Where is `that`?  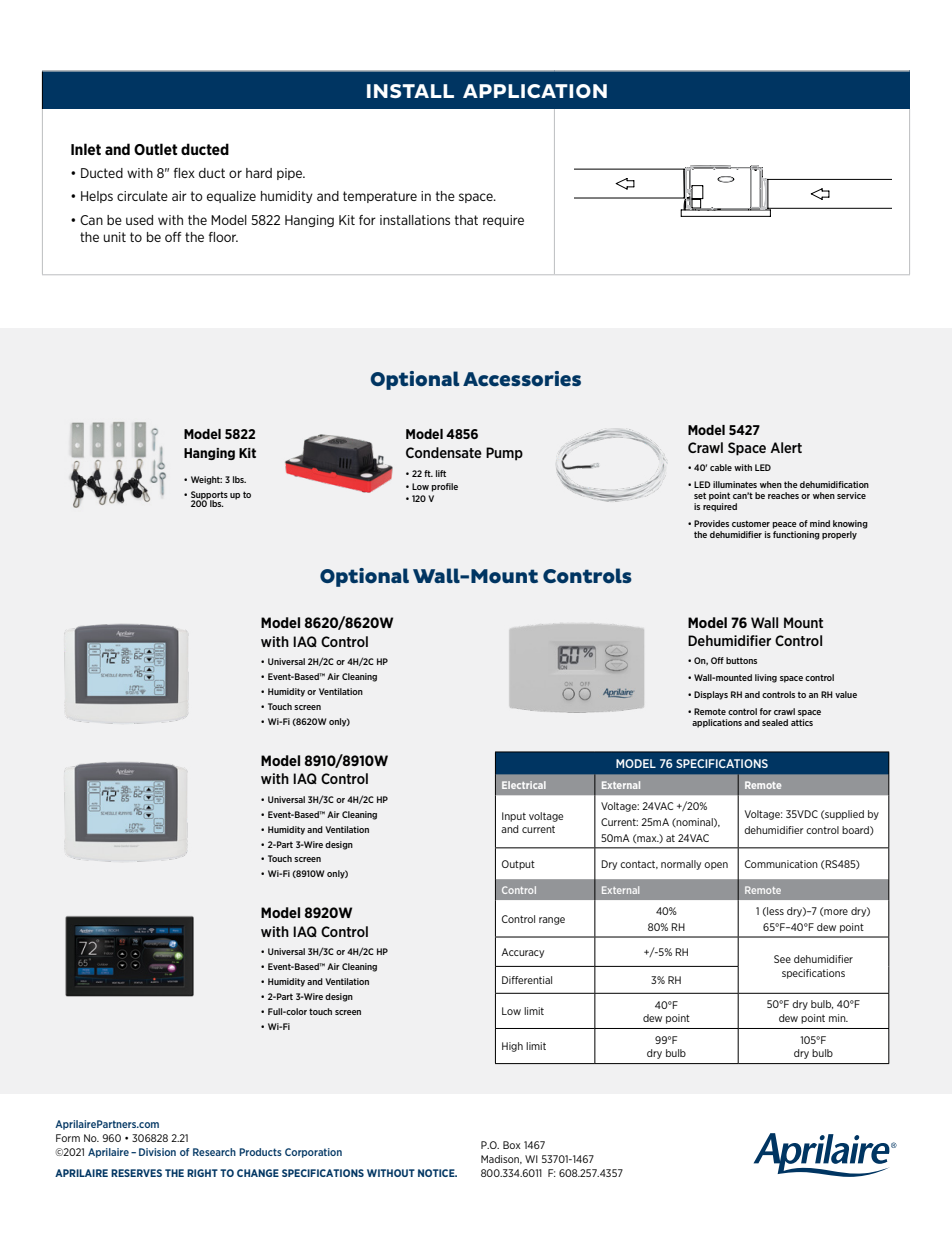 that is located at coordinates (466, 220).
